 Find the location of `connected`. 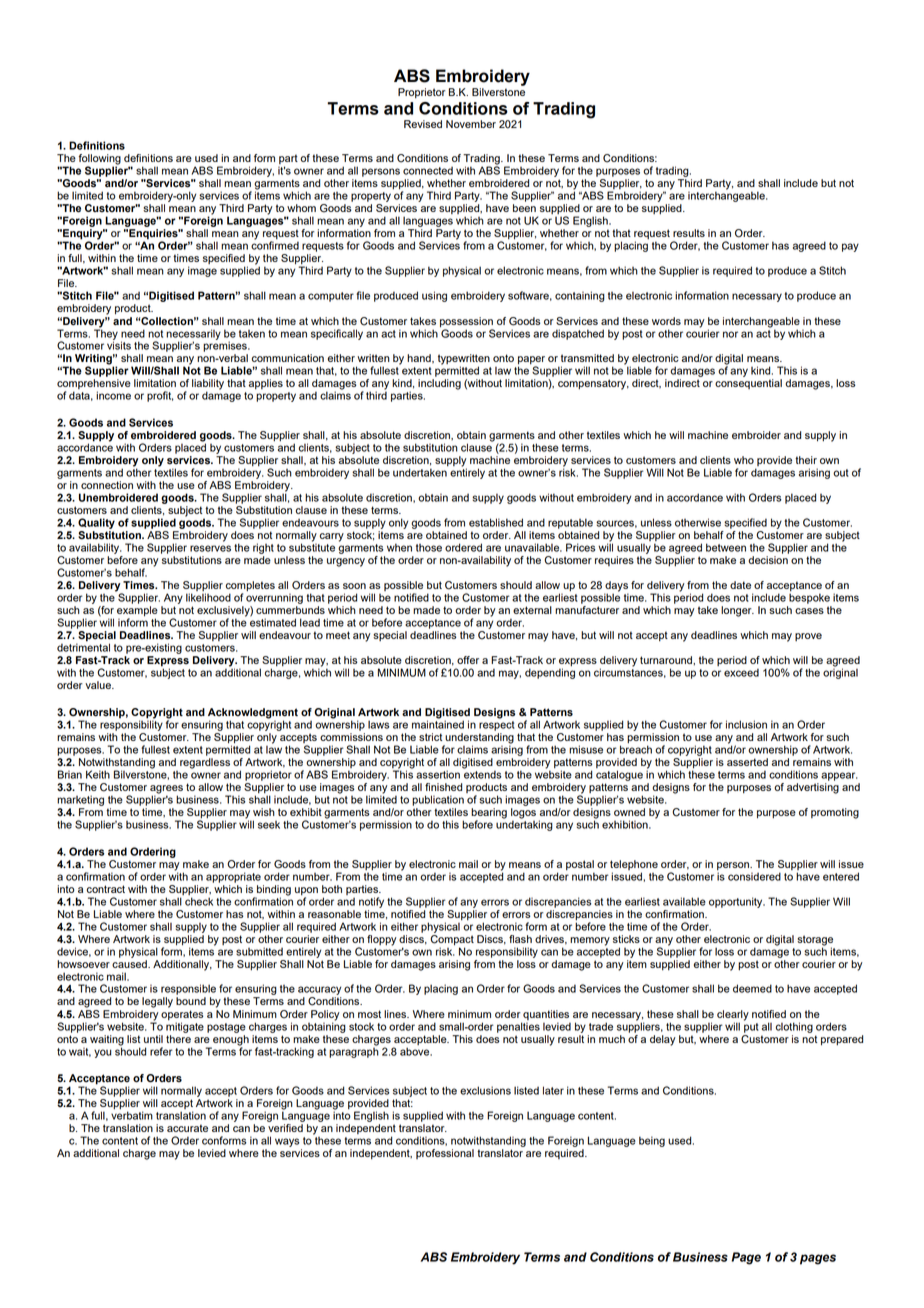

connected is located at coordinates (428, 170).
